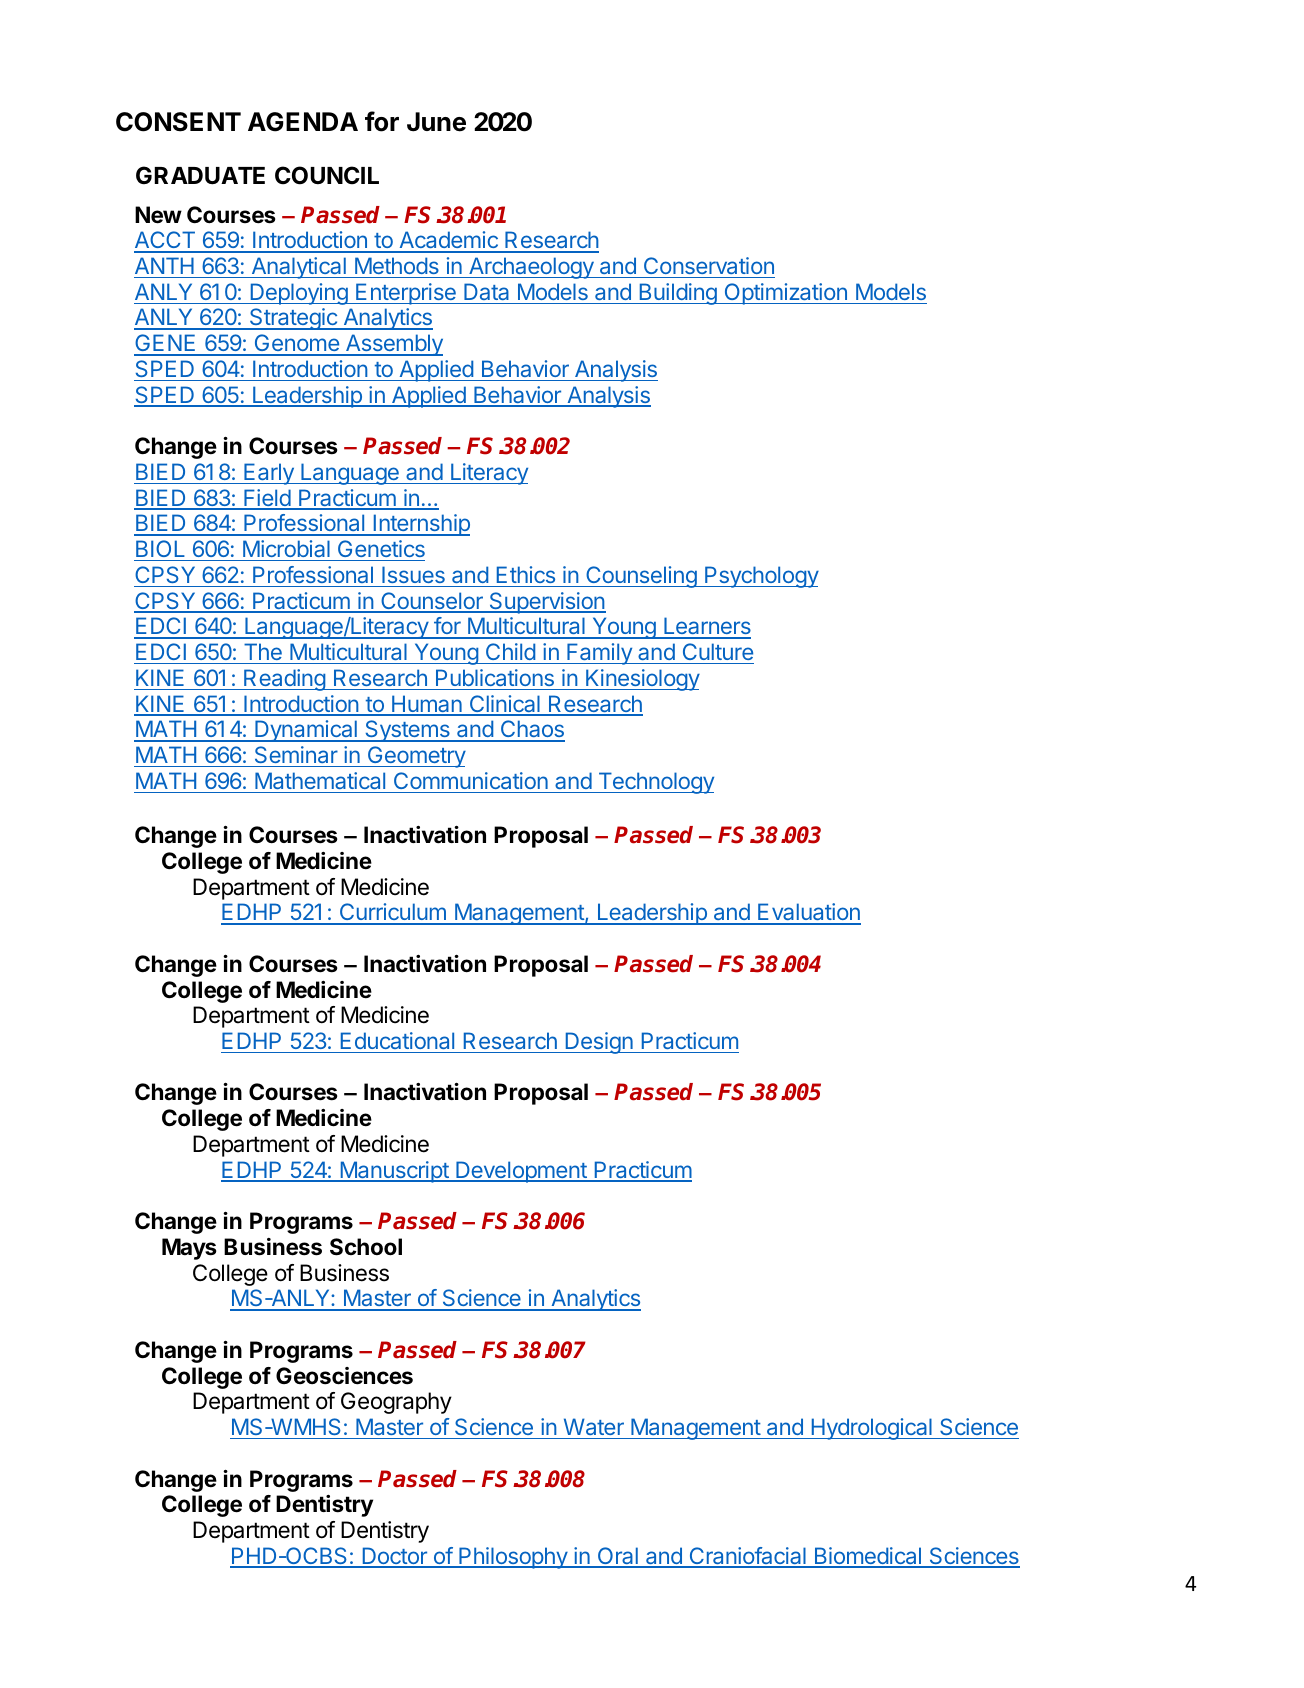 The height and width of the page is (1688, 1304). I want to click on Seminar, so click(296, 754).
